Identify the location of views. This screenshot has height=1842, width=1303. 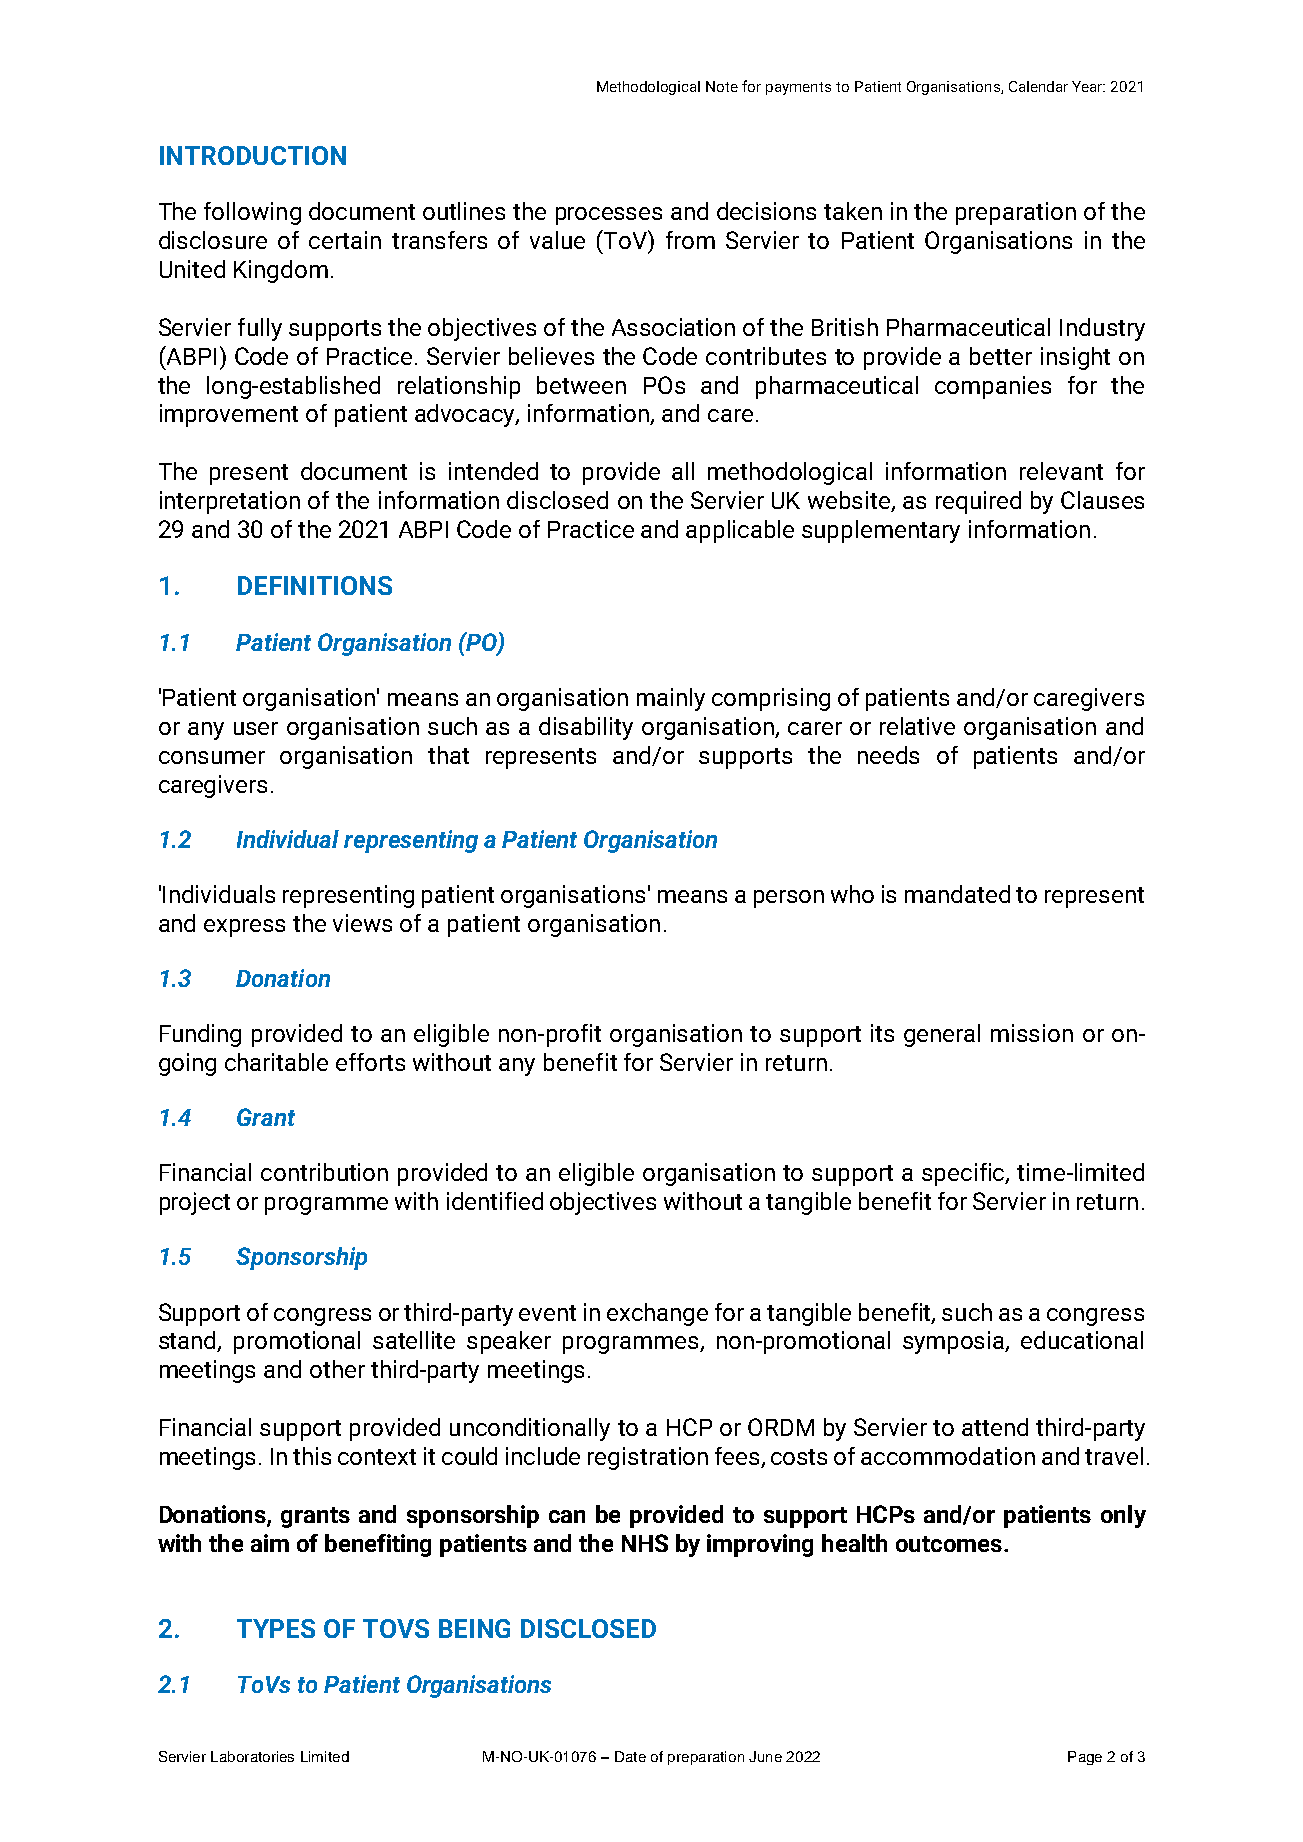
(362, 923).
